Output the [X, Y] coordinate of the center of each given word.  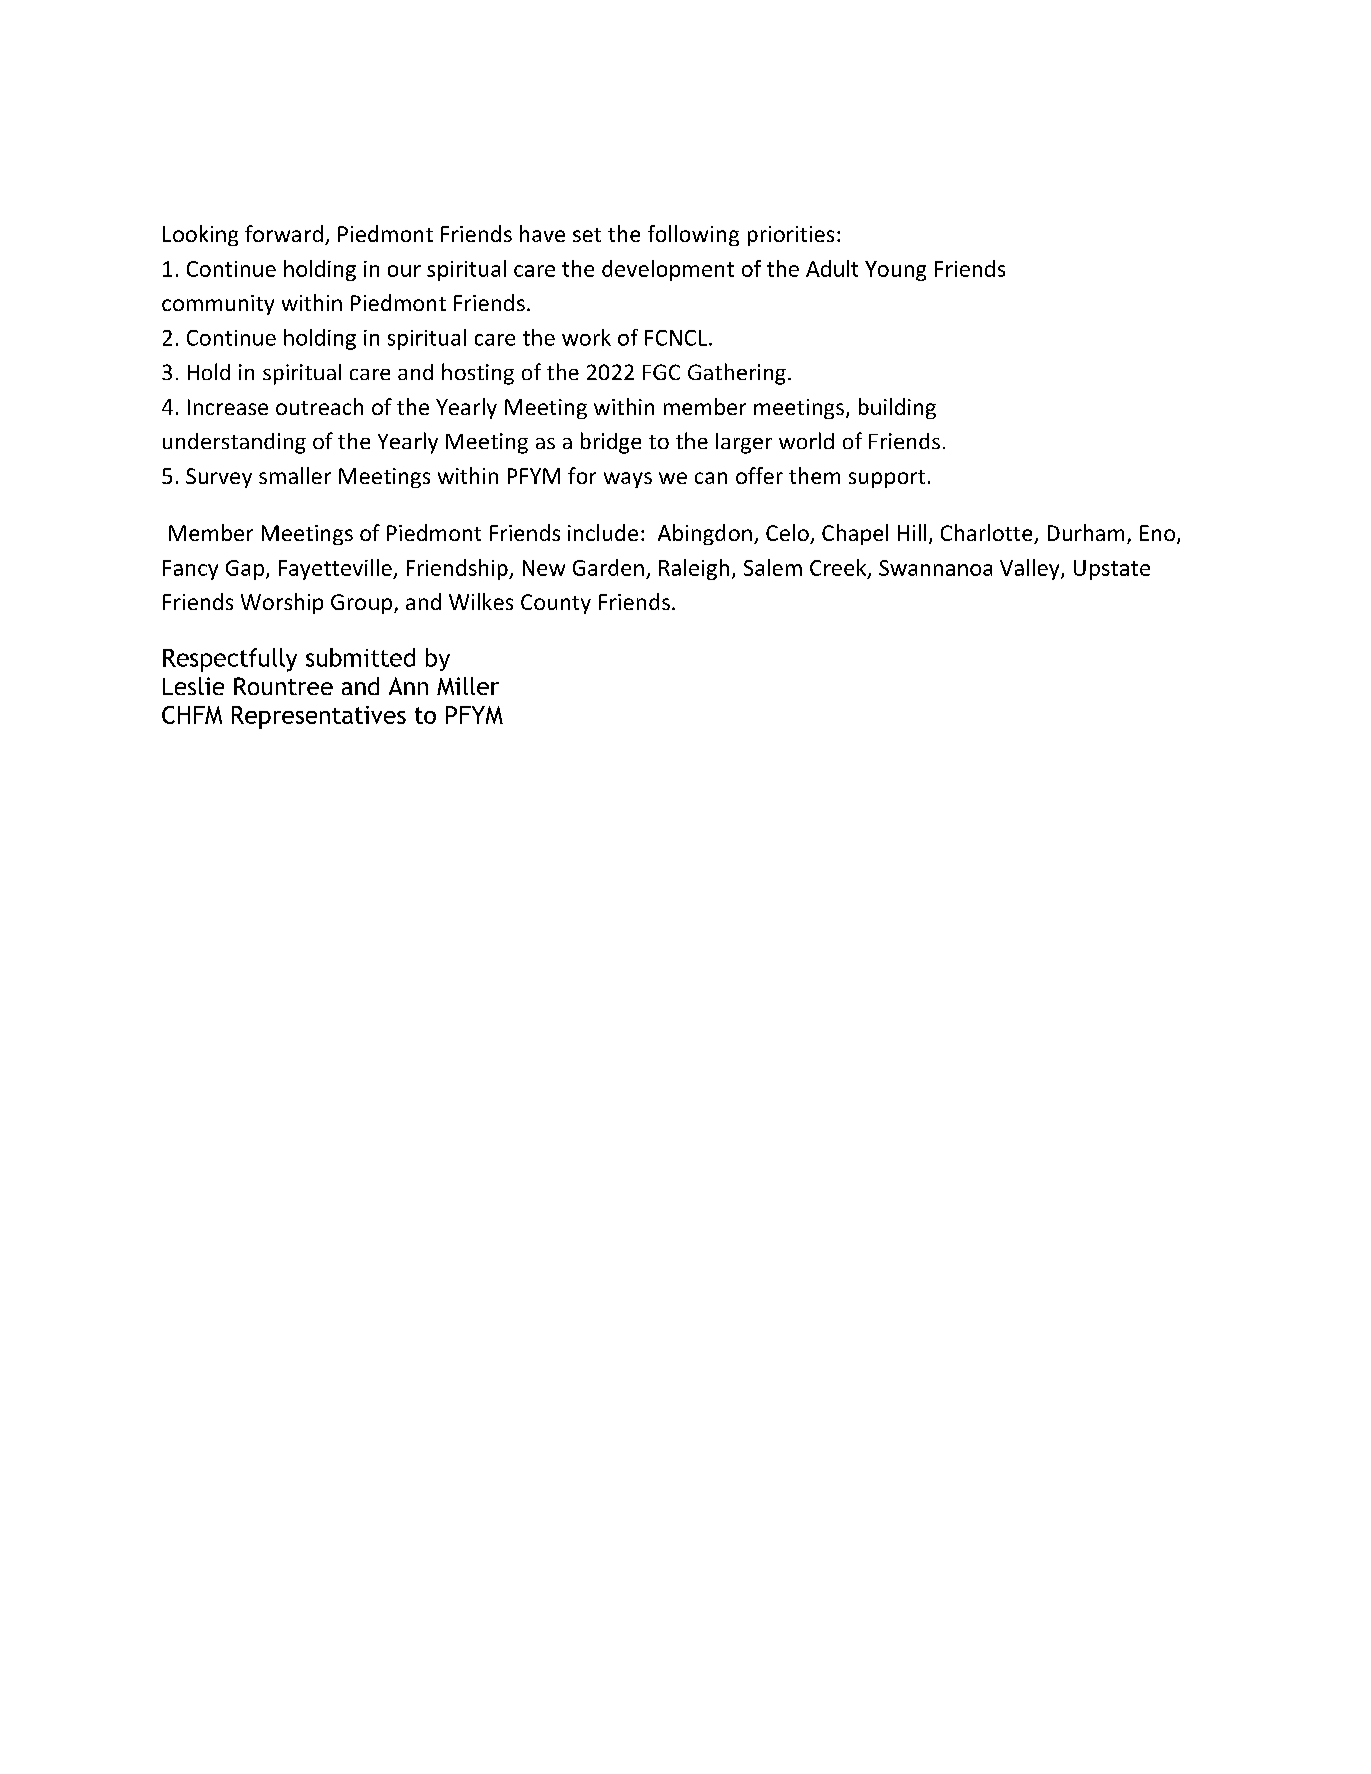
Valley [1031, 569]
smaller [295, 475]
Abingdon [705, 534]
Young [895, 271]
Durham [1086, 532]
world [806, 440]
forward [284, 233]
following [693, 235]
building [897, 408]
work [586, 337]
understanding [234, 443]
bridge [611, 443]
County [556, 604]
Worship [282, 603]
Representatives [319, 717]
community [218, 305]
